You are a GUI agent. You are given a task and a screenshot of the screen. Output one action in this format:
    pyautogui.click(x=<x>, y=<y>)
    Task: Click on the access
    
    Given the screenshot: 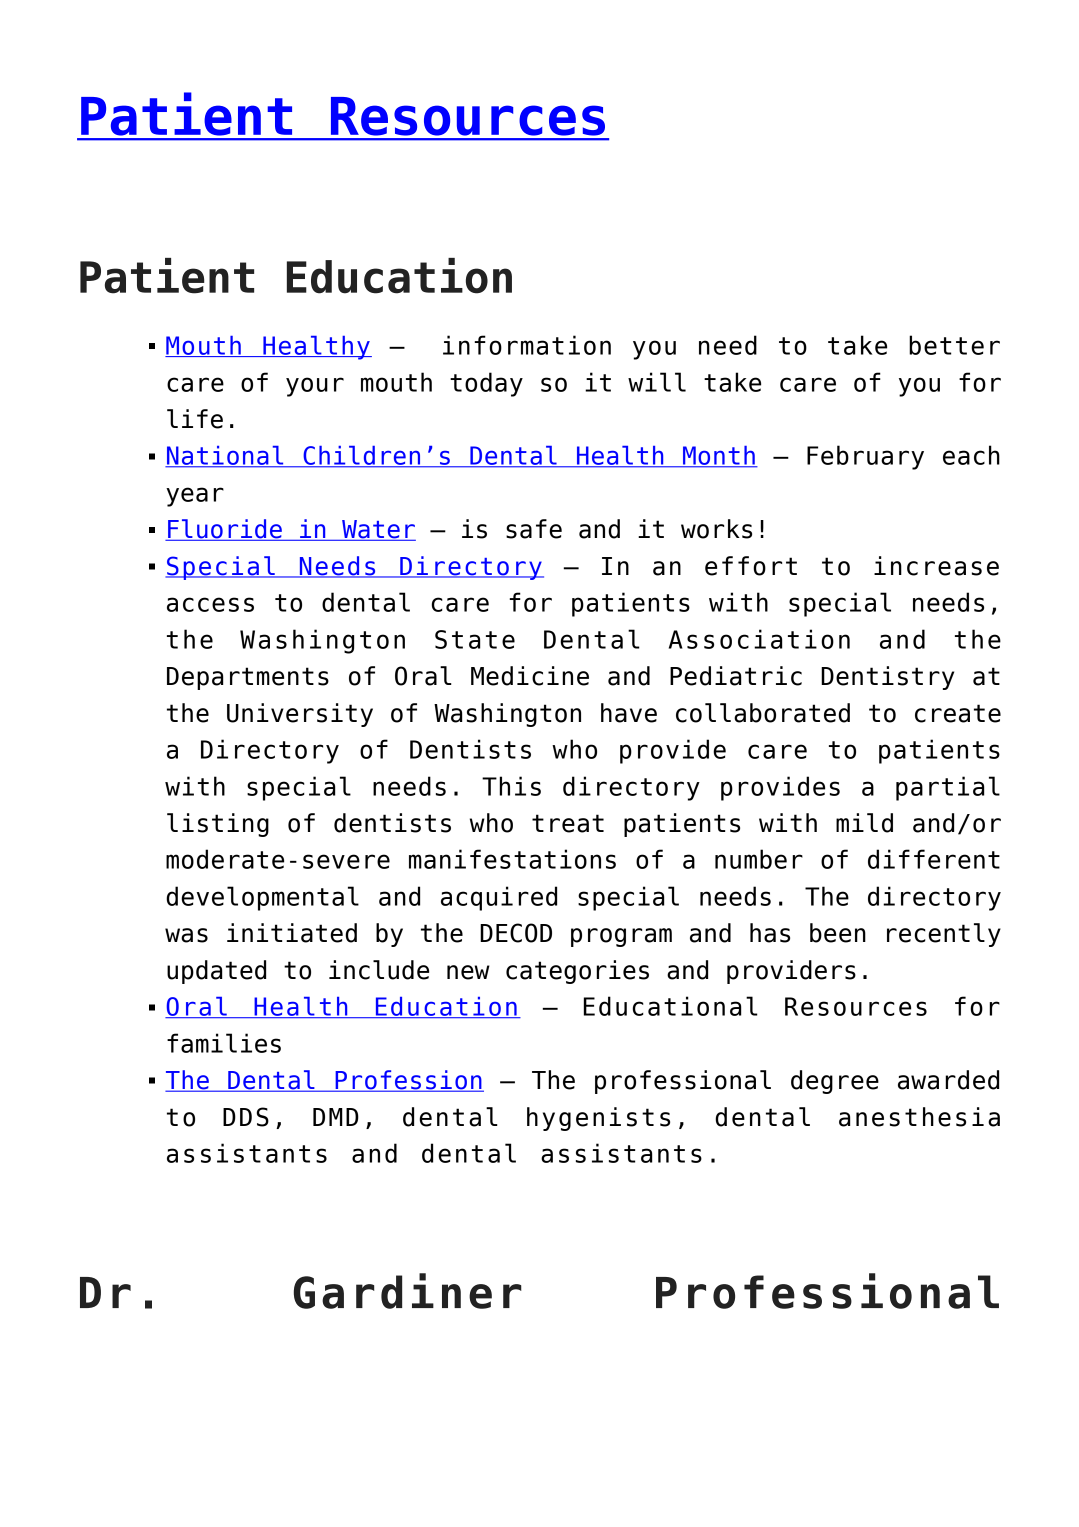 What is the action you would take?
    pyautogui.click(x=210, y=604)
